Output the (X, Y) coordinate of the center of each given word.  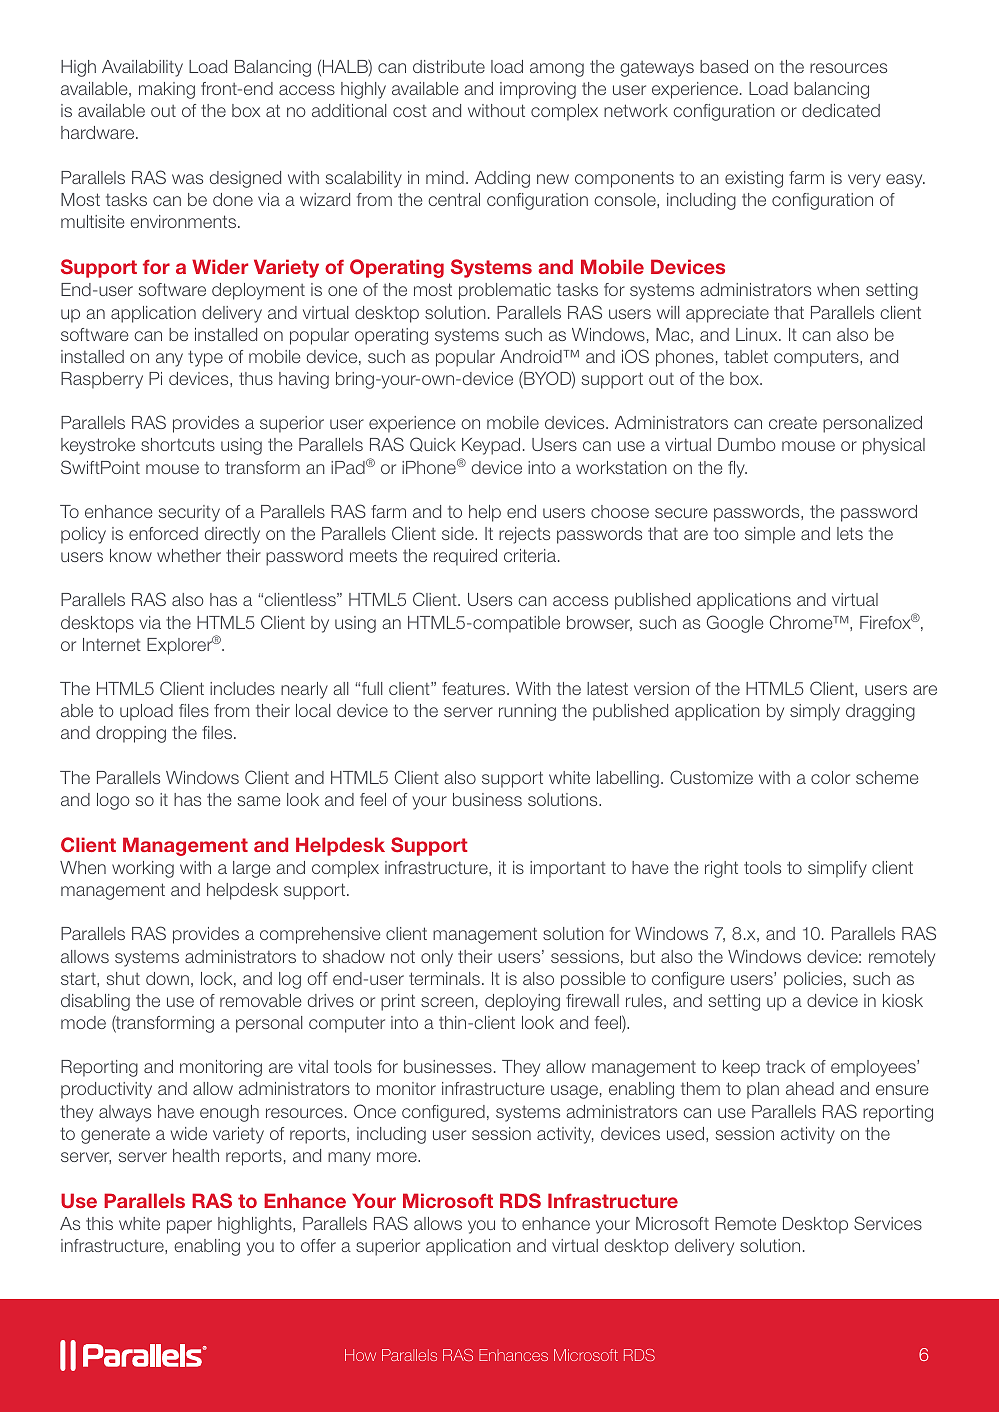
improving (538, 90)
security (189, 513)
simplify (837, 869)
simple (770, 535)
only (437, 958)
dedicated (841, 110)
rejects (524, 535)
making (167, 90)
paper (189, 1227)
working (143, 869)
